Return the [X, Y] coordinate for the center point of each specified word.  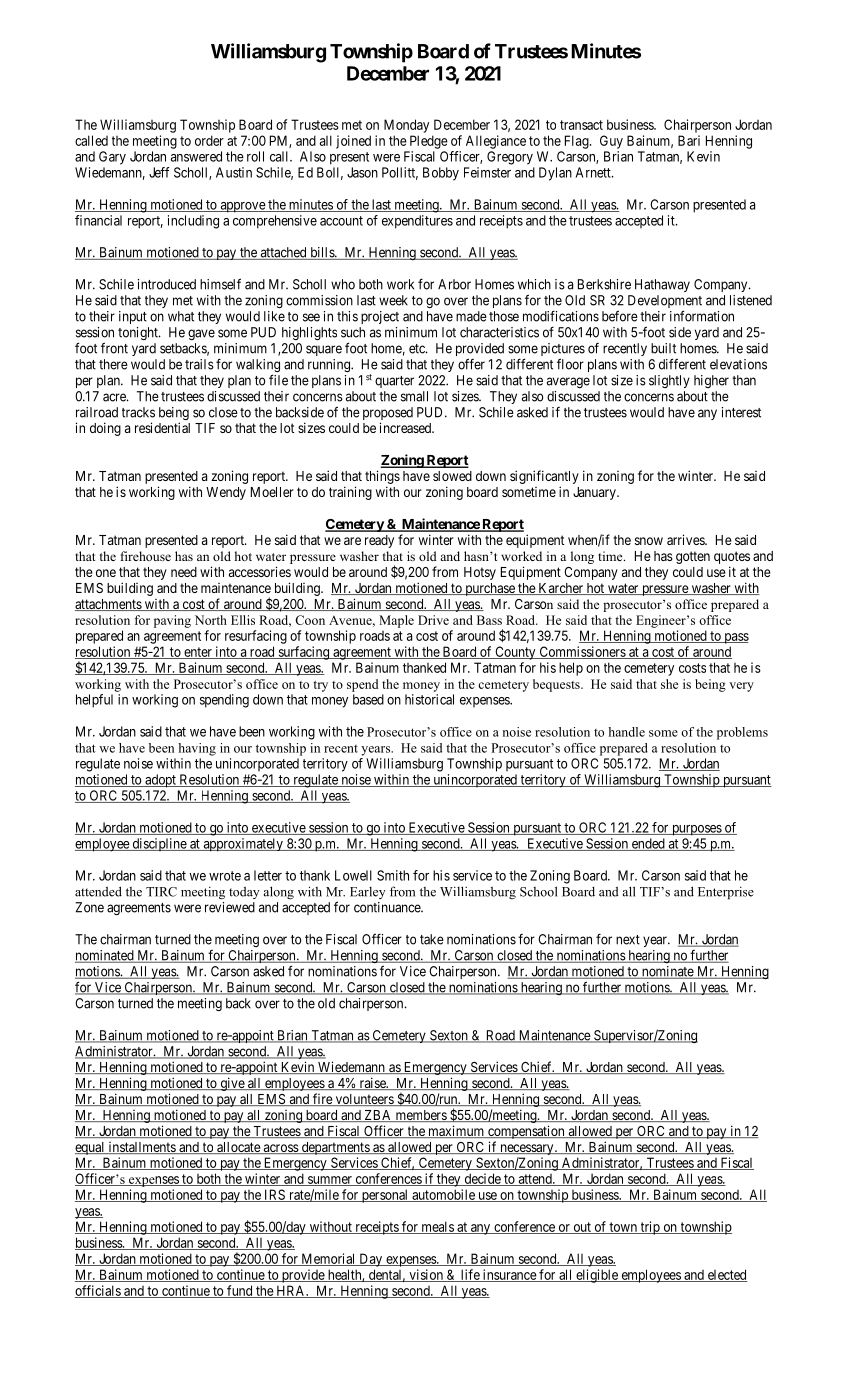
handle [626, 732]
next [628, 940]
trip [650, 1228]
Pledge [429, 142]
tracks [138, 412]
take [432, 939]
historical [429, 699]
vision [426, 1275]
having [197, 749]
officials [98, 1291]
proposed [388, 415]
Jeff [159, 172]
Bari [689, 140]
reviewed [230, 907]
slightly [669, 381]
